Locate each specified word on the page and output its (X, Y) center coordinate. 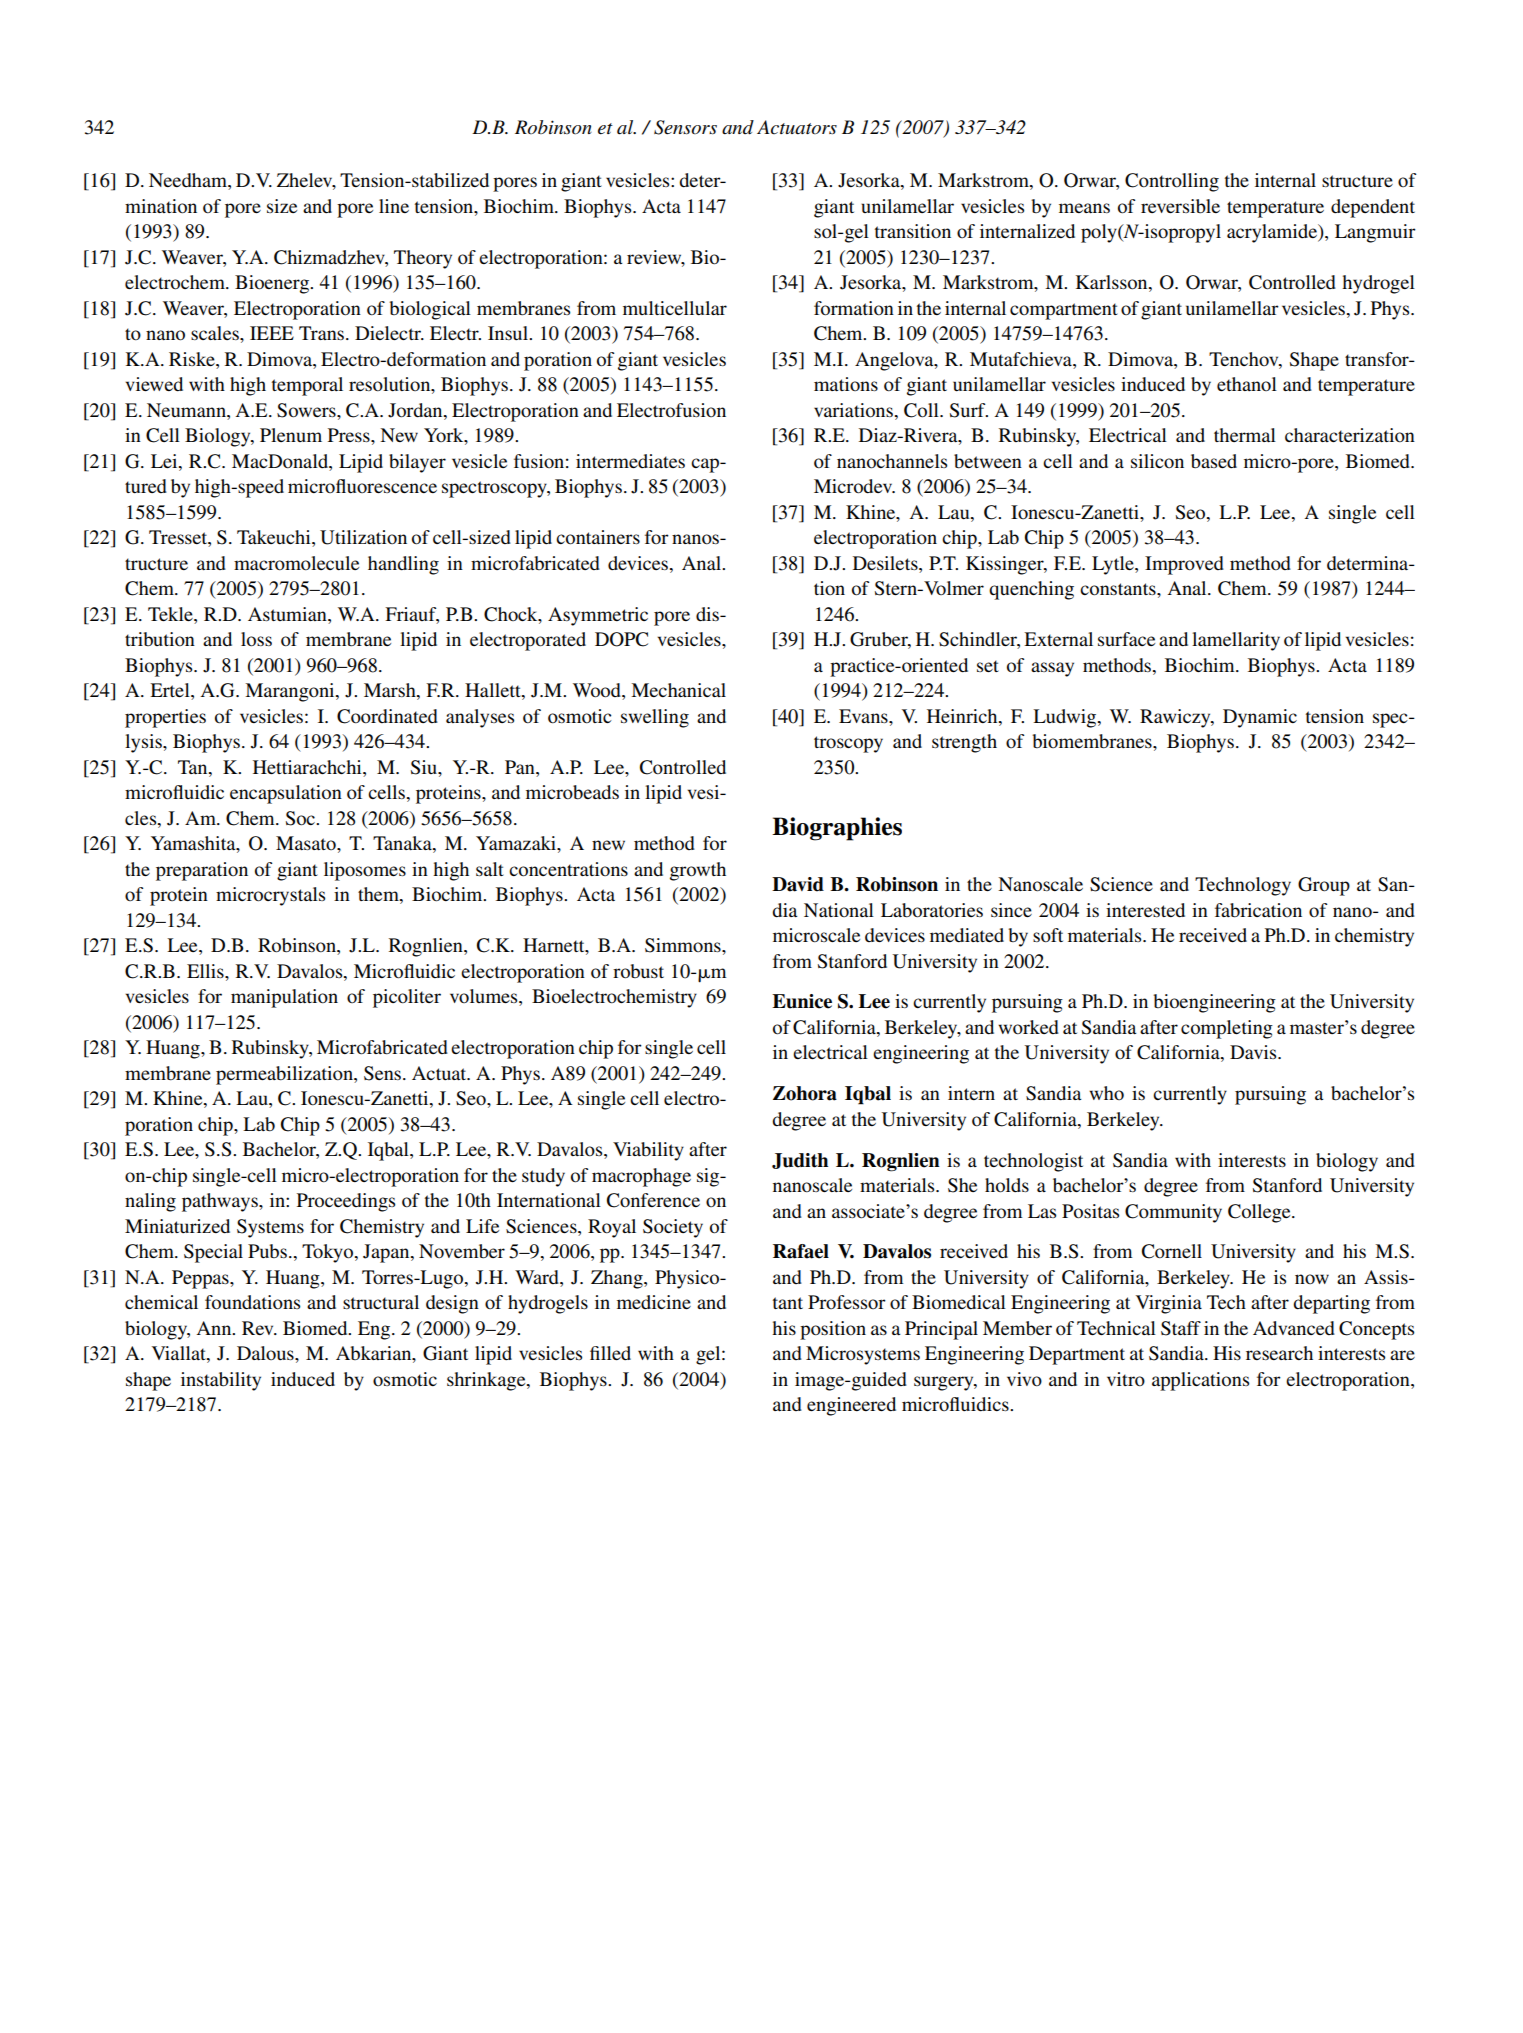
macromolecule (296, 563)
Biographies (837, 829)
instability (221, 1381)
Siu (425, 767)
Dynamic (1260, 718)
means (1084, 208)
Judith (800, 1161)
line (394, 206)
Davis (1254, 1052)
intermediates (630, 461)
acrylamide (1273, 233)
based (1214, 461)
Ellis (206, 971)
